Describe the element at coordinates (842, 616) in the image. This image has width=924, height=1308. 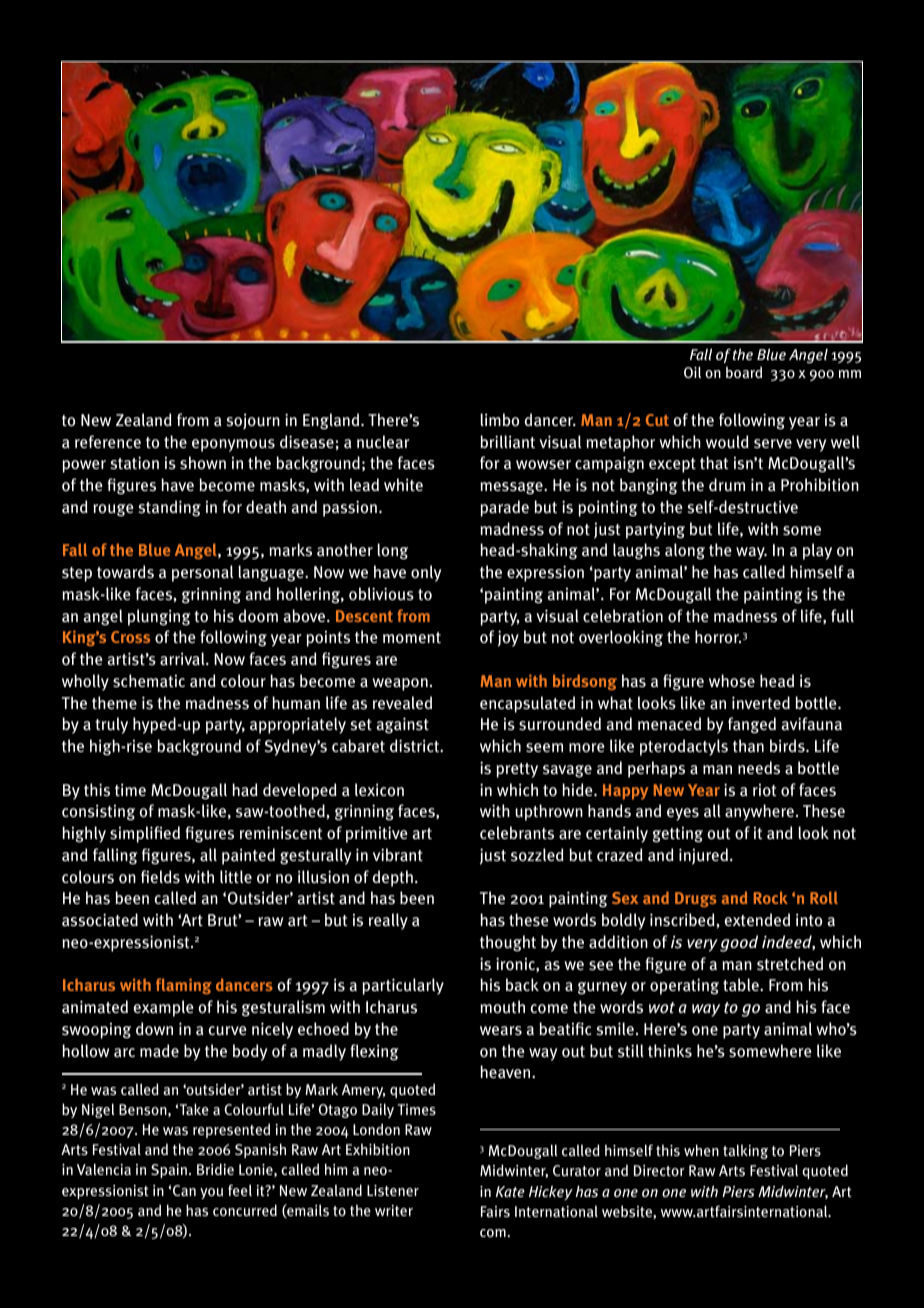
I see `full` at that location.
